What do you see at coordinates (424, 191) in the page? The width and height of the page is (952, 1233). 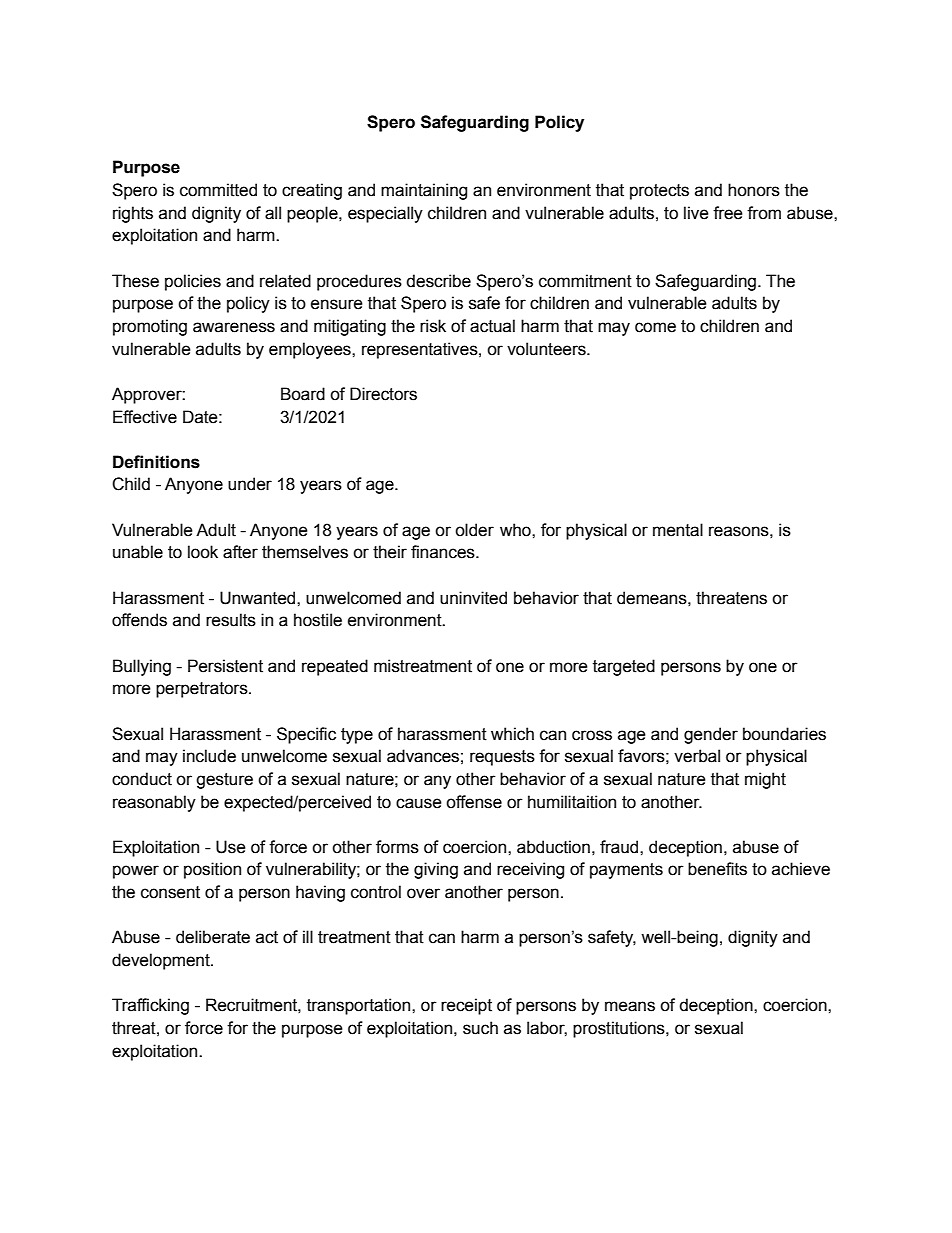 I see `maintaining` at bounding box center [424, 191].
